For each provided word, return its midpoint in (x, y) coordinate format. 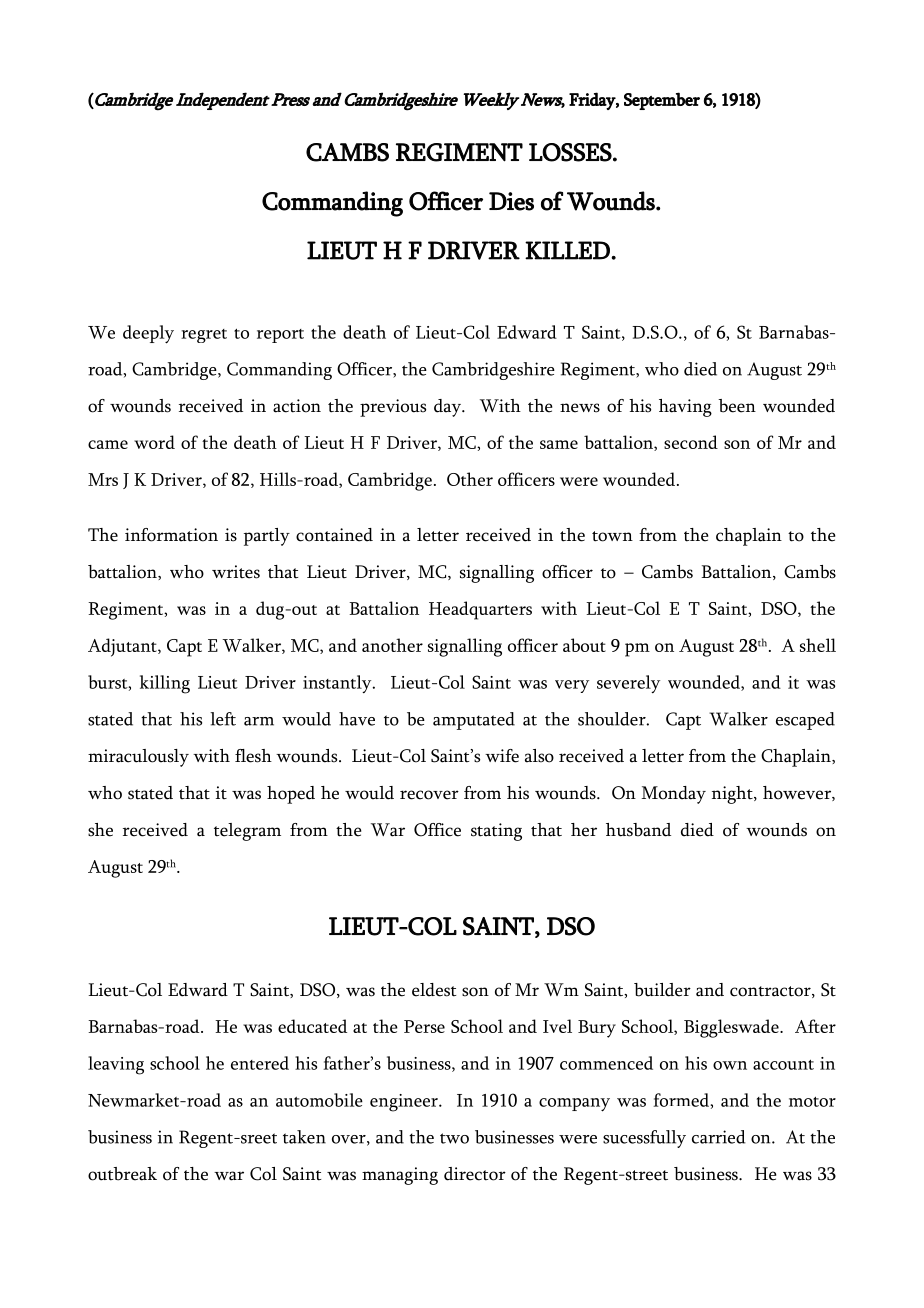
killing (165, 684)
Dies (511, 201)
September (662, 101)
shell (818, 645)
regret (204, 336)
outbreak (122, 1174)
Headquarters (480, 610)
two (454, 1138)
